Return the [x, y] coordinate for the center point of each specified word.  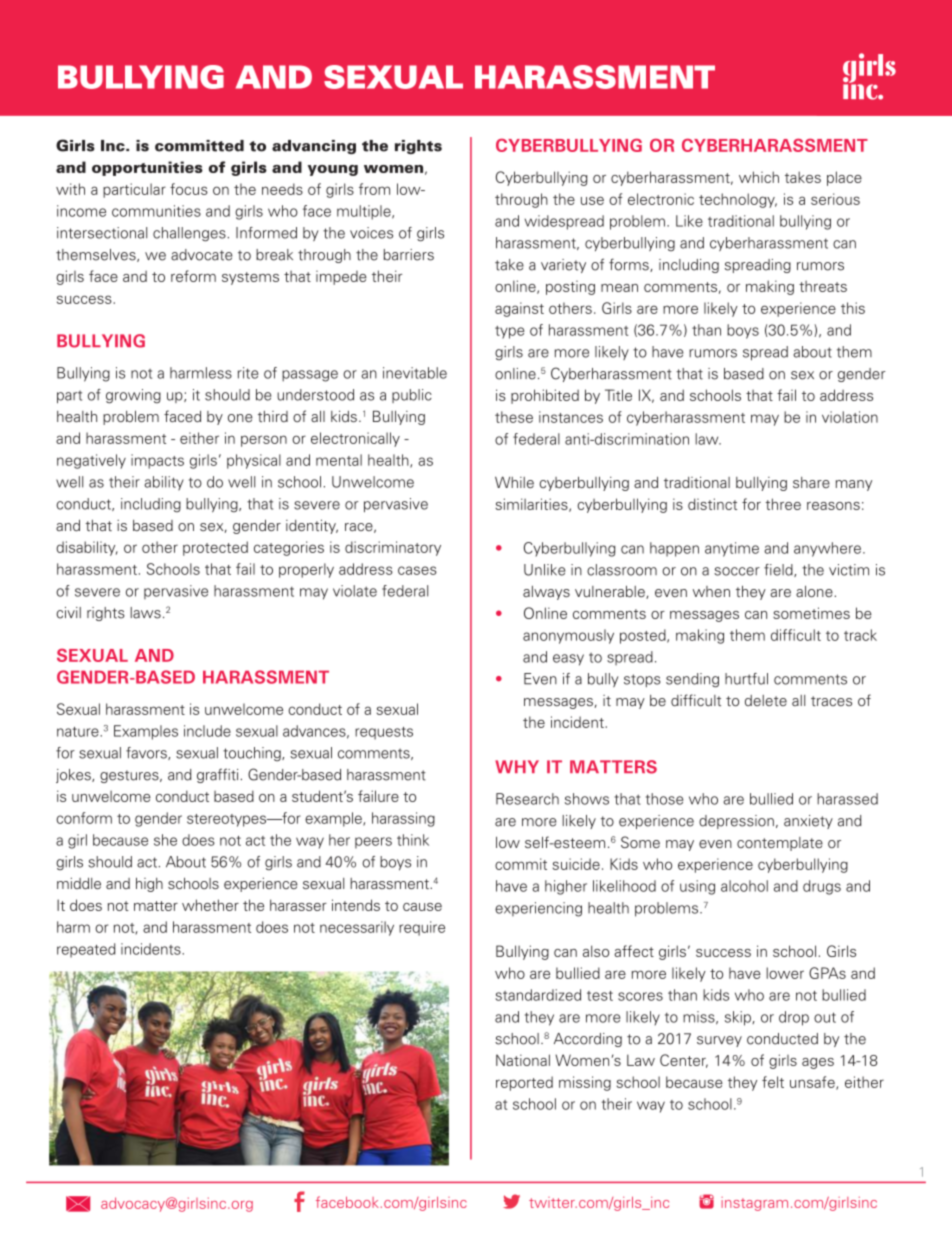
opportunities [147, 168]
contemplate [780, 844]
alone [814, 591]
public [412, 396]
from [374, 189]
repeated [86, 950]
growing [133, 396]
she [165, 840]
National [523, 1060]
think [413, 840]
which [759, 177]
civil [68, 613]
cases [417, 570]
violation [850, 417]
